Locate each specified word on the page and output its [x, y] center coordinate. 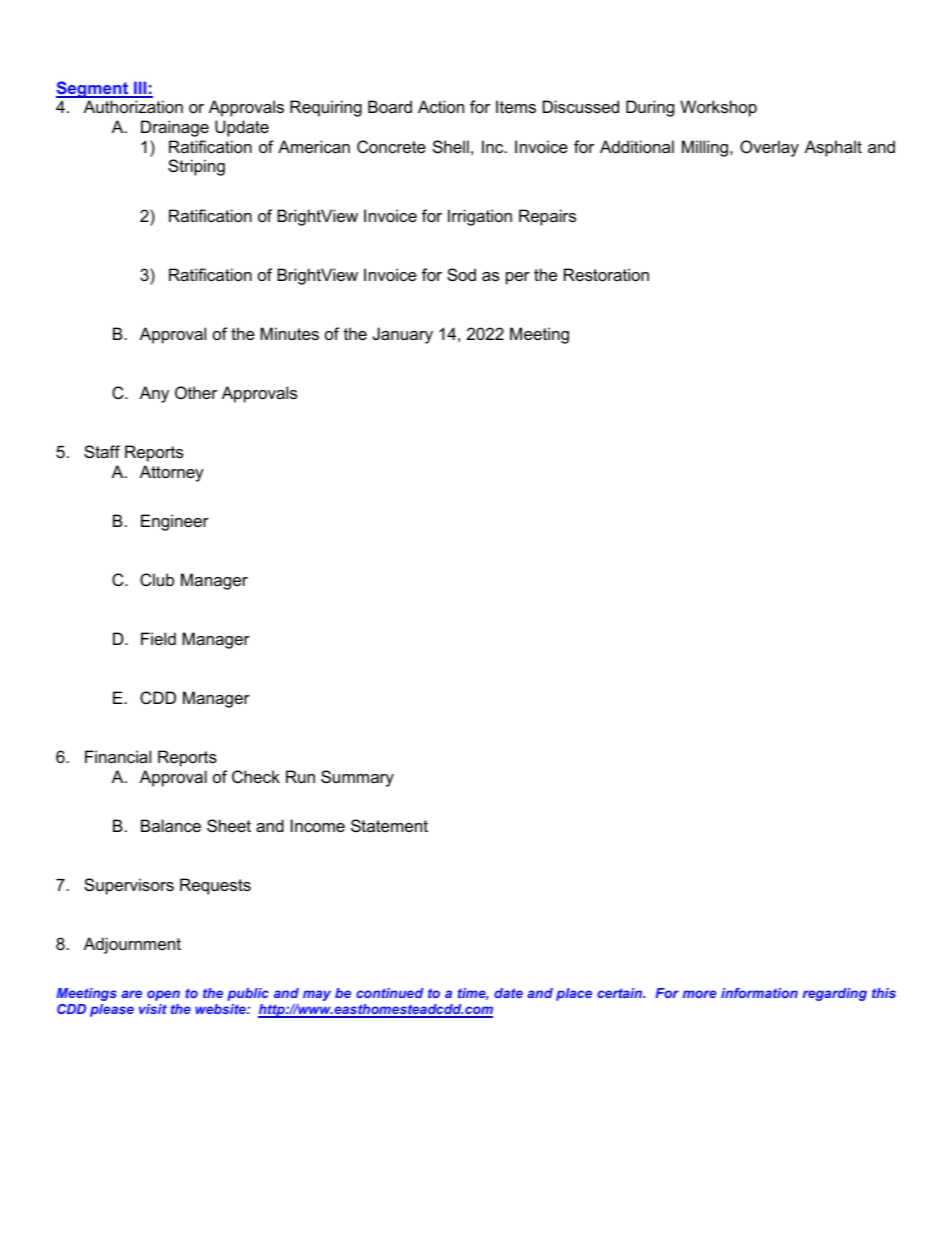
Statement [389, 825]
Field [158, 638]
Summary [357, 778]
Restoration [606, 274]
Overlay [769, 148]
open [163, 995]
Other [196, 392]
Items [516, 106]
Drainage [175, 128]
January [403, 335]
